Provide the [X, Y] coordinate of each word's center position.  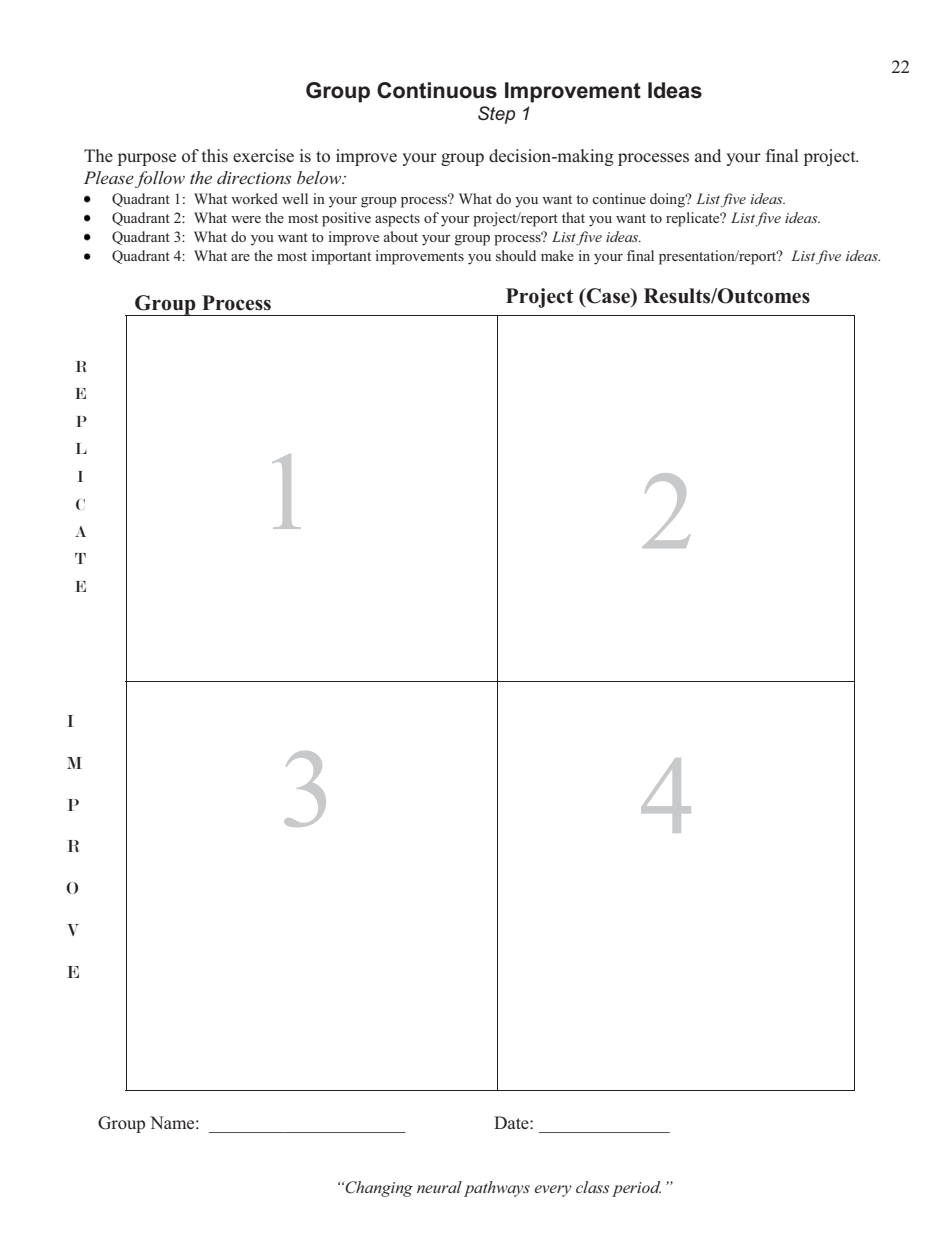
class [592, 1187]
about [401, 236]
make [557, 255]
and [708, 155]
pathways [497, 1189]
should [516, 255]
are [240, 257]
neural [439, 1187]
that [573, 217]
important [341, 257]
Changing [379, 1189]
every [553, 1191]
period [636, 1189]
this [215, 156]
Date [512, 1122]
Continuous [437, 90]
